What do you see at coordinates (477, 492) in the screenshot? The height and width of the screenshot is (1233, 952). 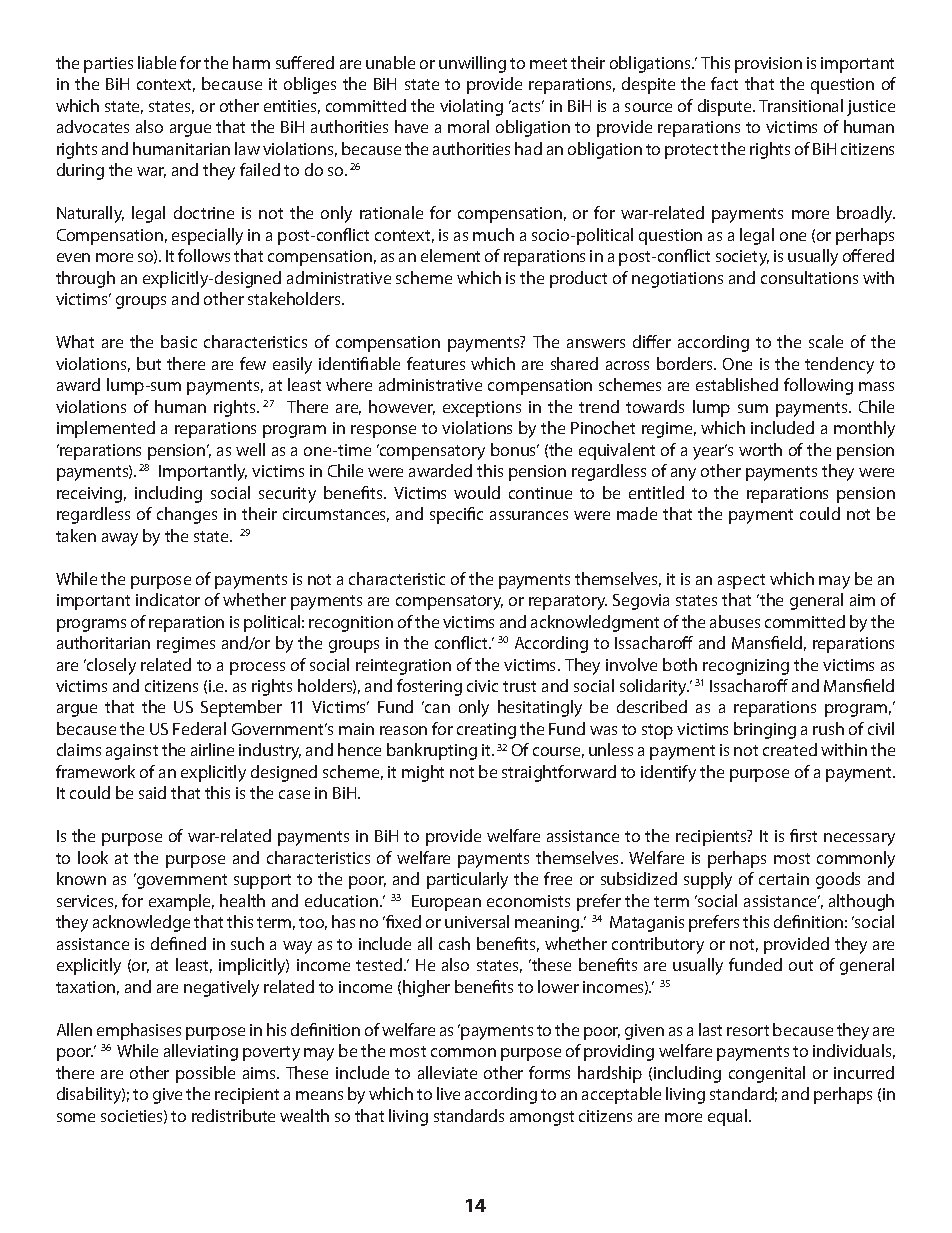 I see `would` at bounding box center [477, 492].
